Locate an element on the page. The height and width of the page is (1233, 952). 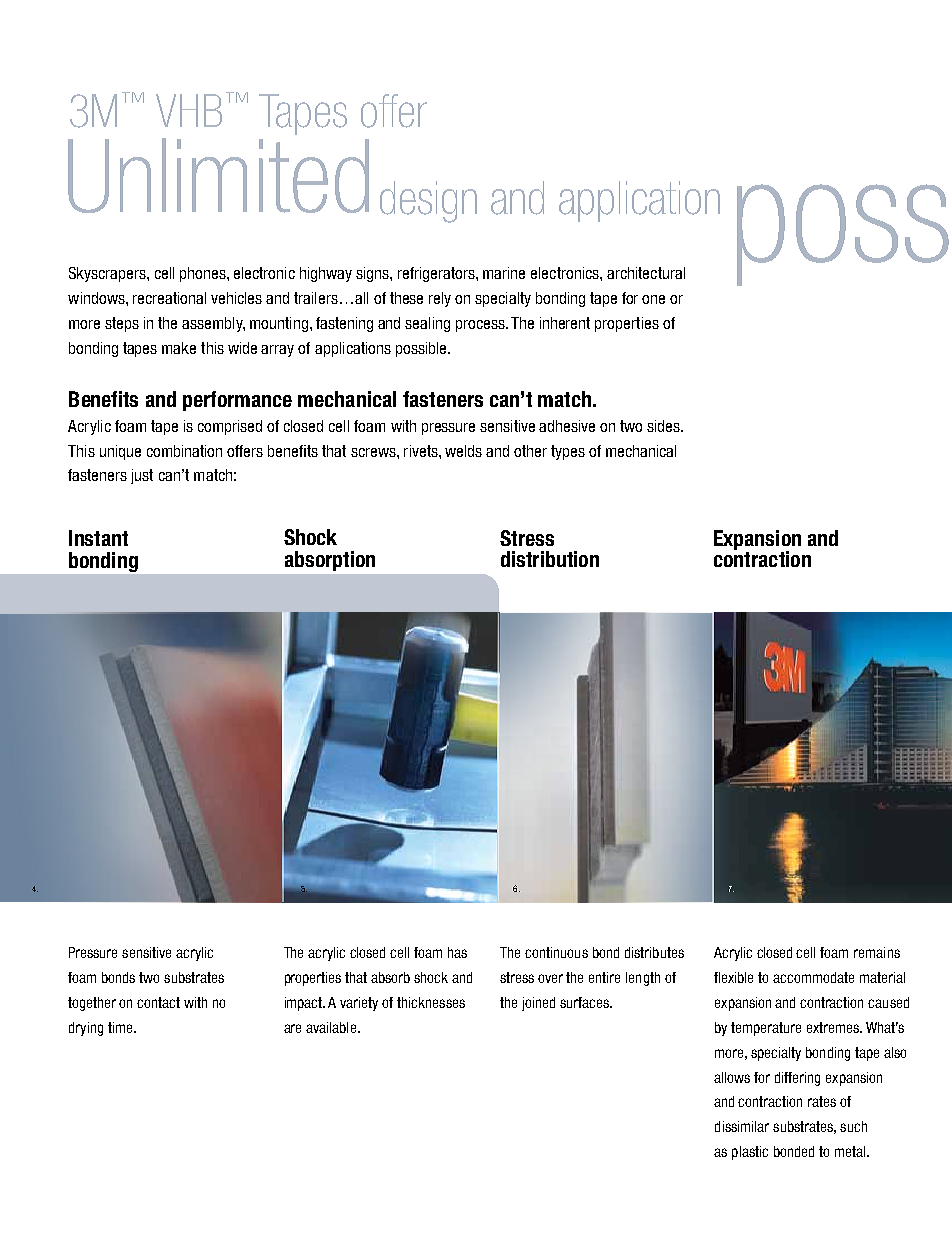
Instant is located at coordinates (98, 538).
